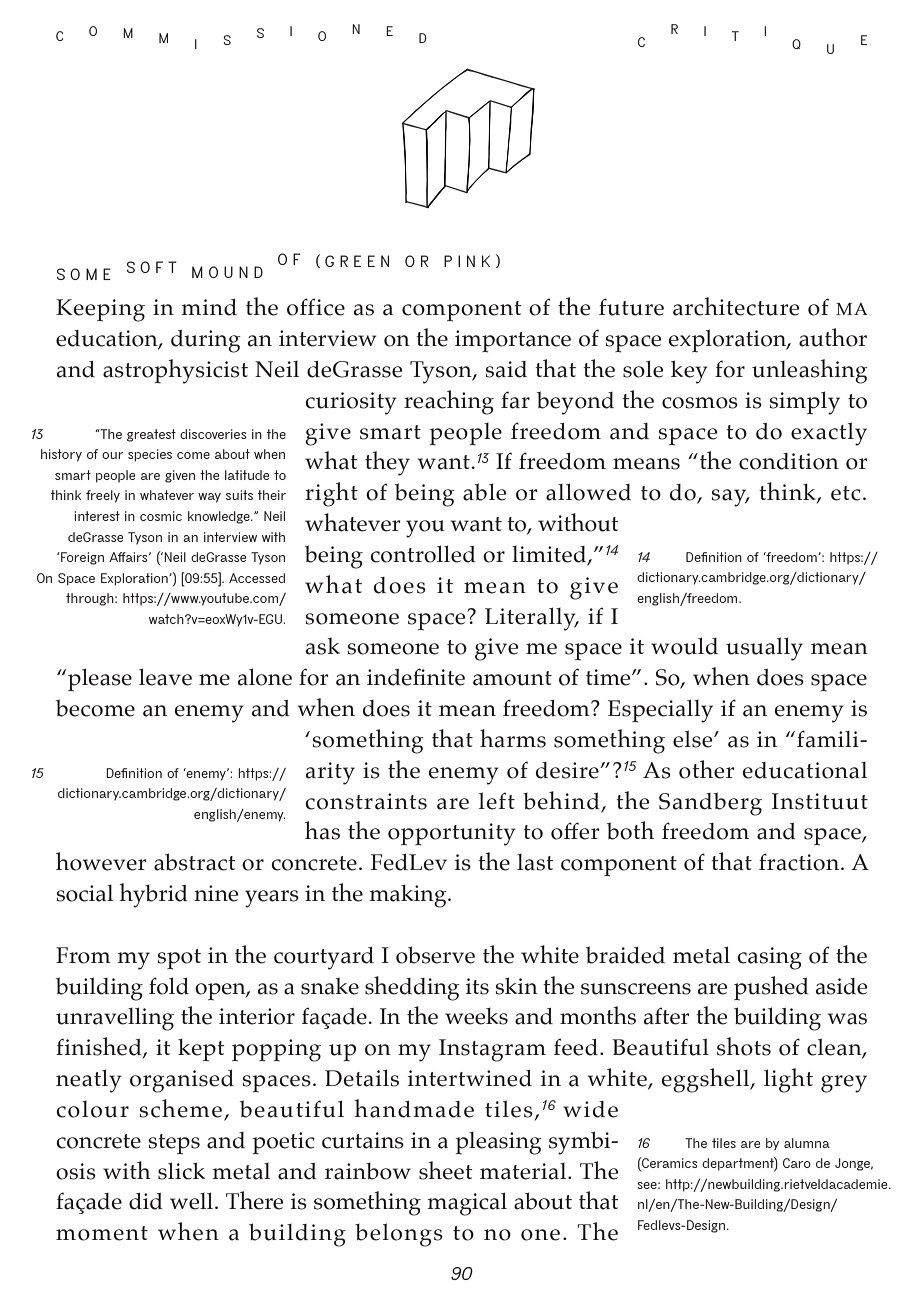  Describe the element at coordinates (764, 649) in the image. I see `usually` at that location.
